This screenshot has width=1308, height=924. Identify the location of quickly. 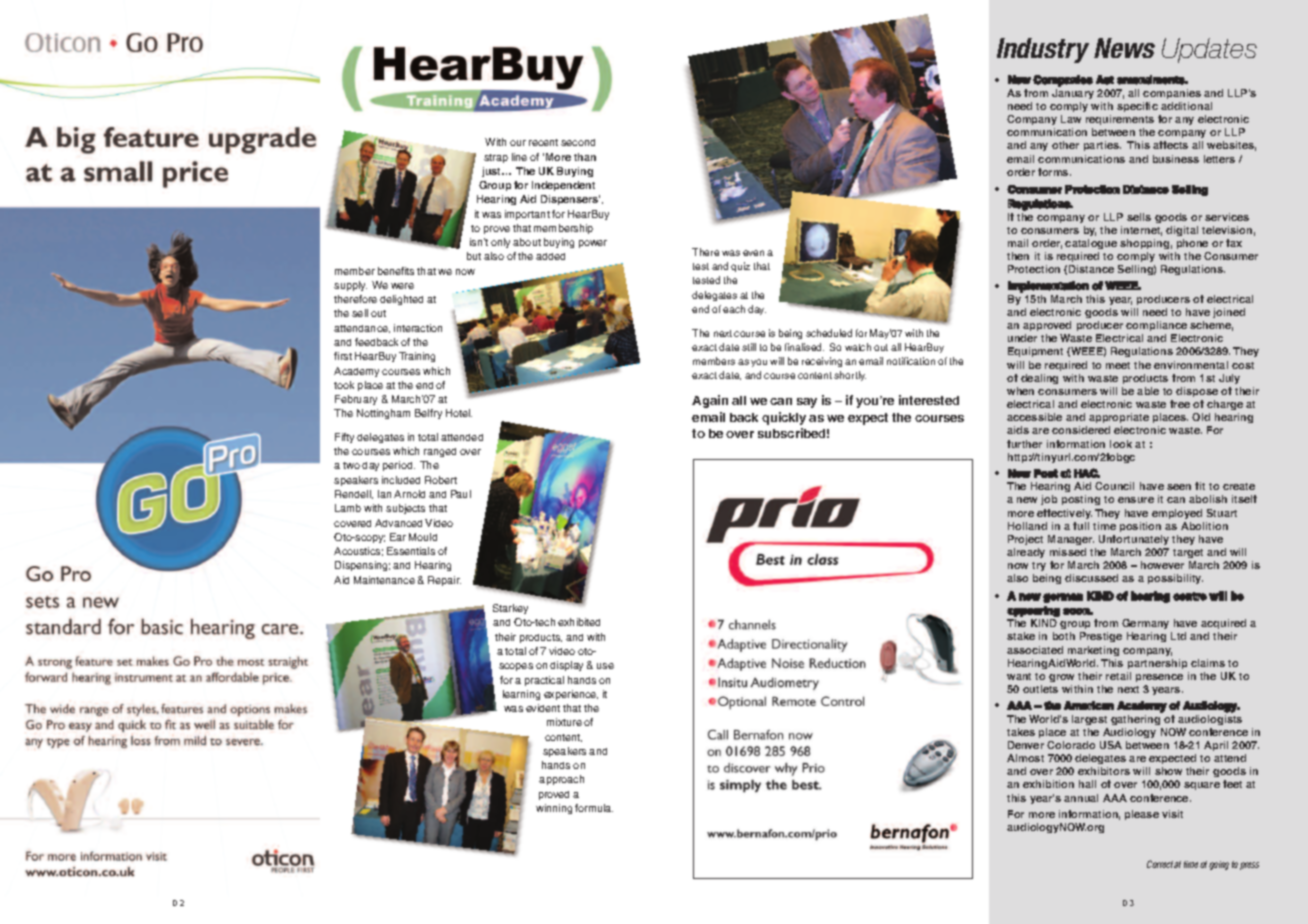
(784, 418).
